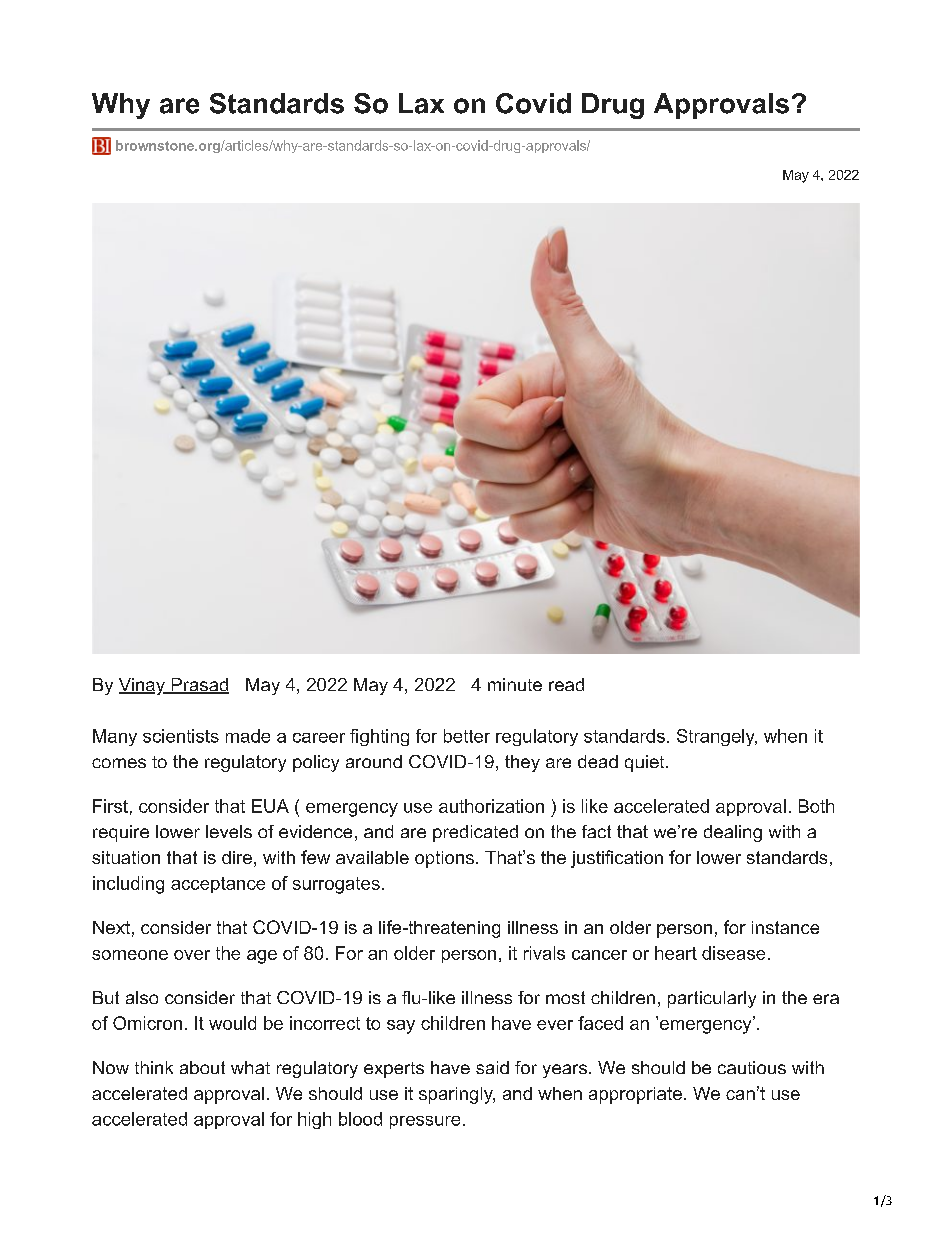 The height and width of the screenshot is (1233, 952). I want to click on Prasad, so click(199, 686).
